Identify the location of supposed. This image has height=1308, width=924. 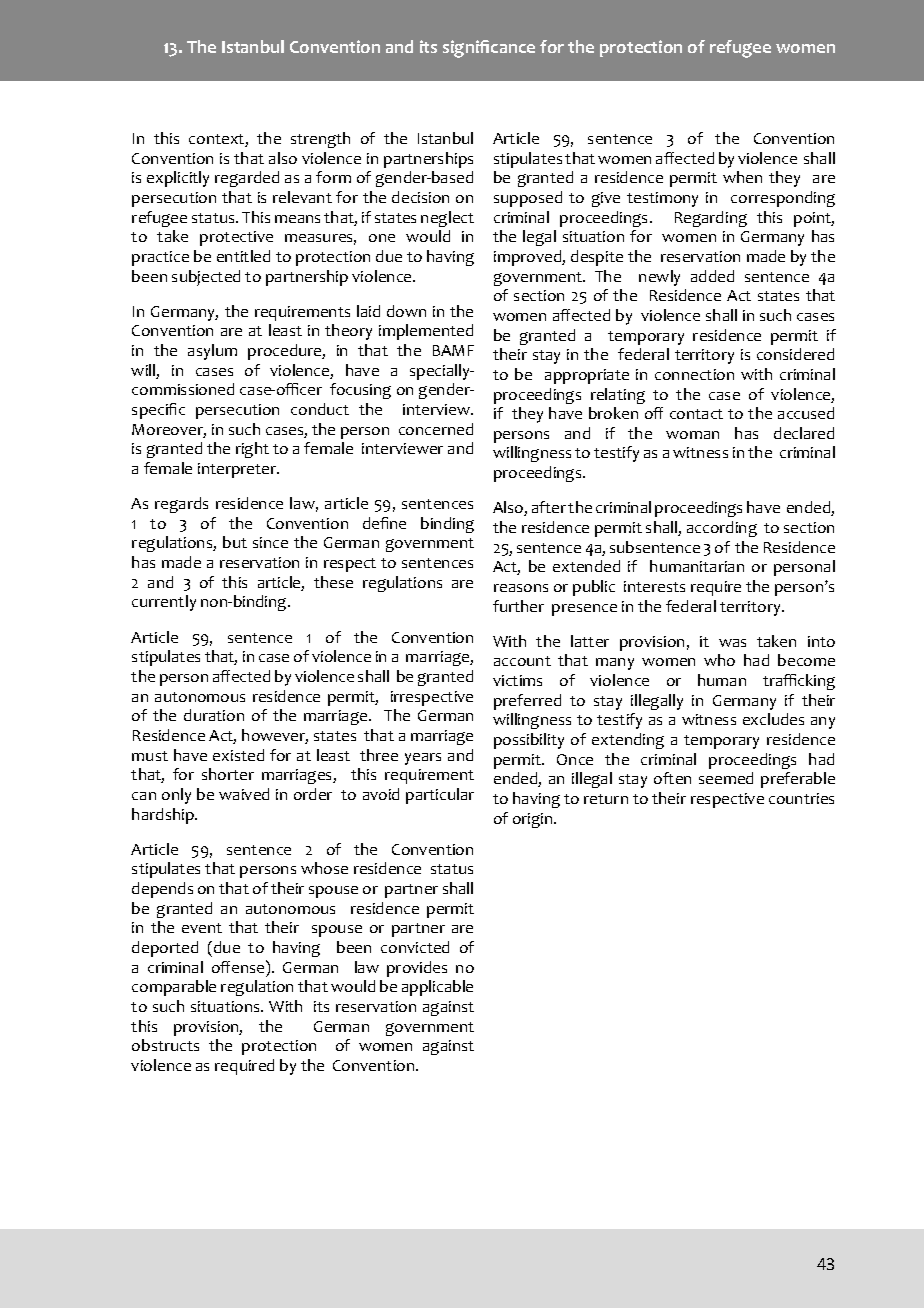
(528, 199).
